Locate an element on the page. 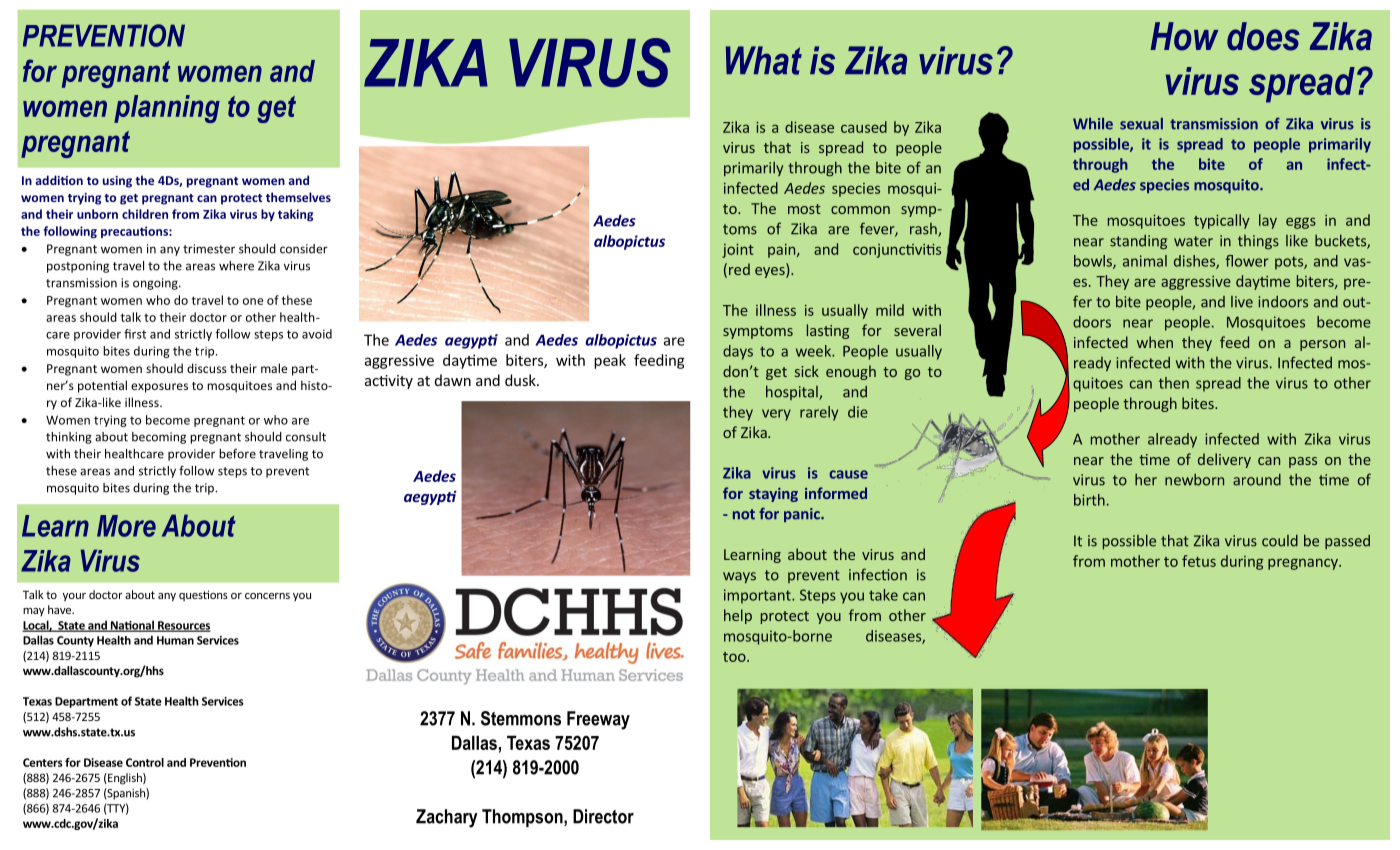 The image size is (1400, 850). More is located at coordinates (126, 526).
